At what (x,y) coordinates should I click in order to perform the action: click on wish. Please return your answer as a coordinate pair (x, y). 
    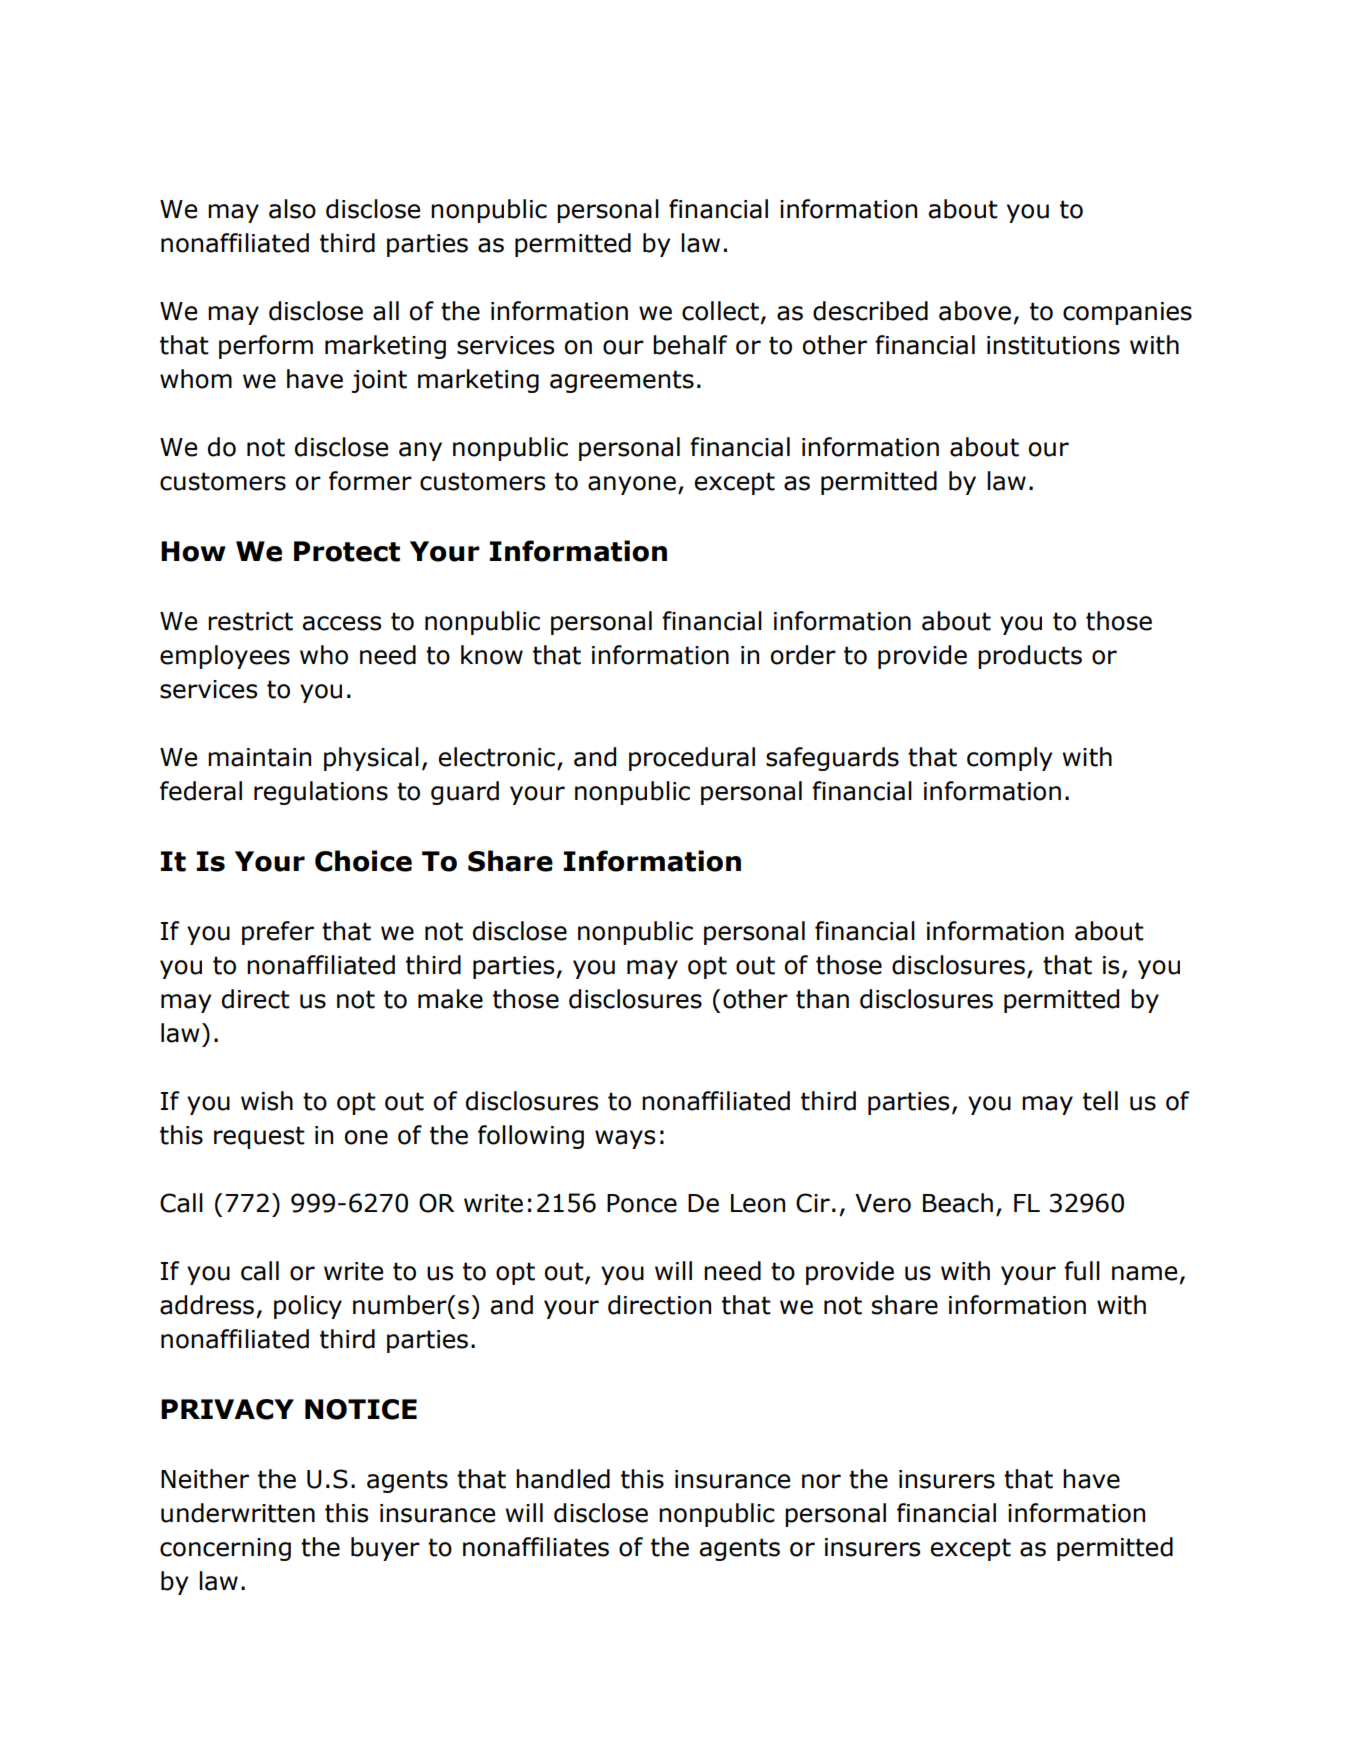
    Looking at the image, I should click on (267, 1101).
